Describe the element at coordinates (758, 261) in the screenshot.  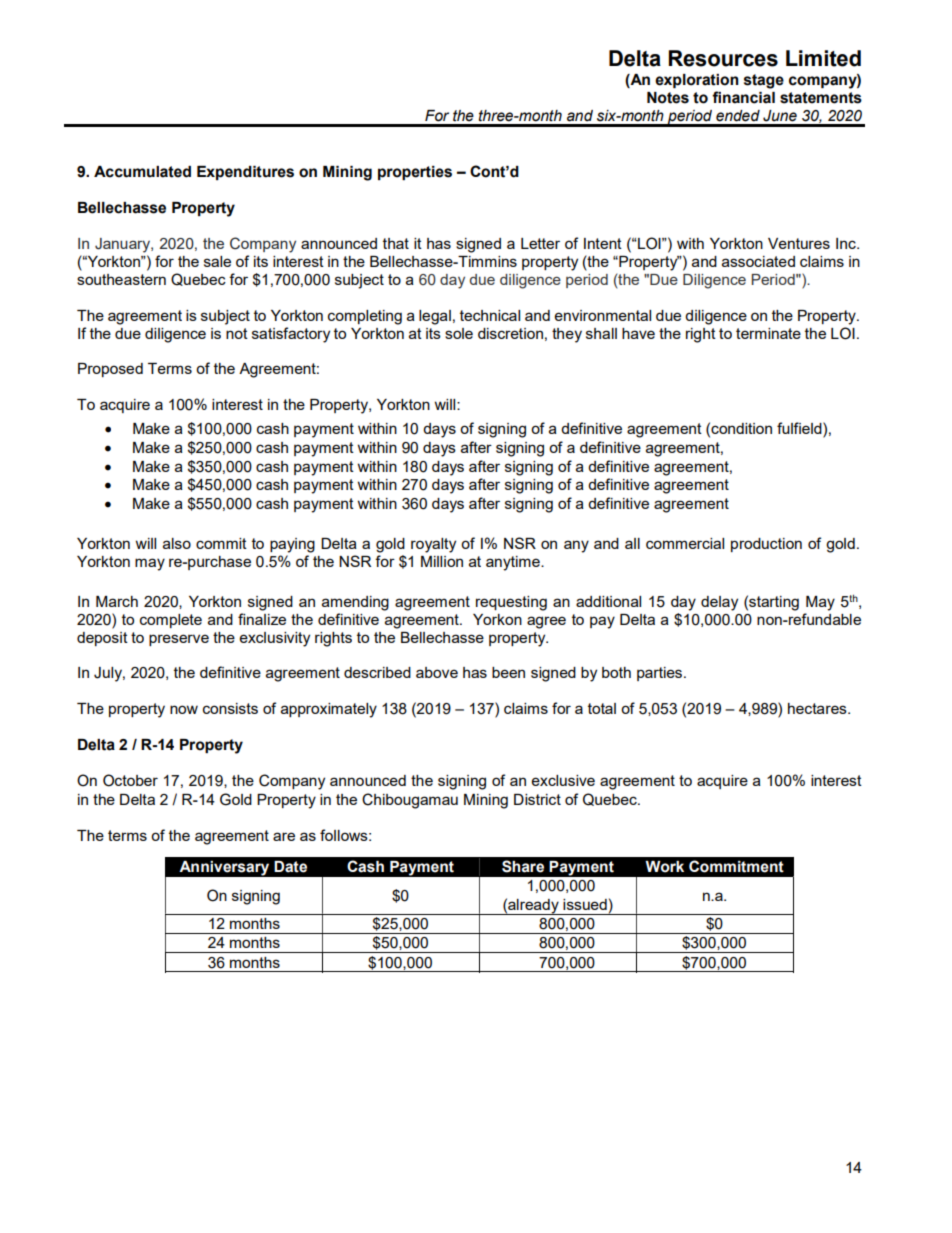
I see `associated` at that location.
